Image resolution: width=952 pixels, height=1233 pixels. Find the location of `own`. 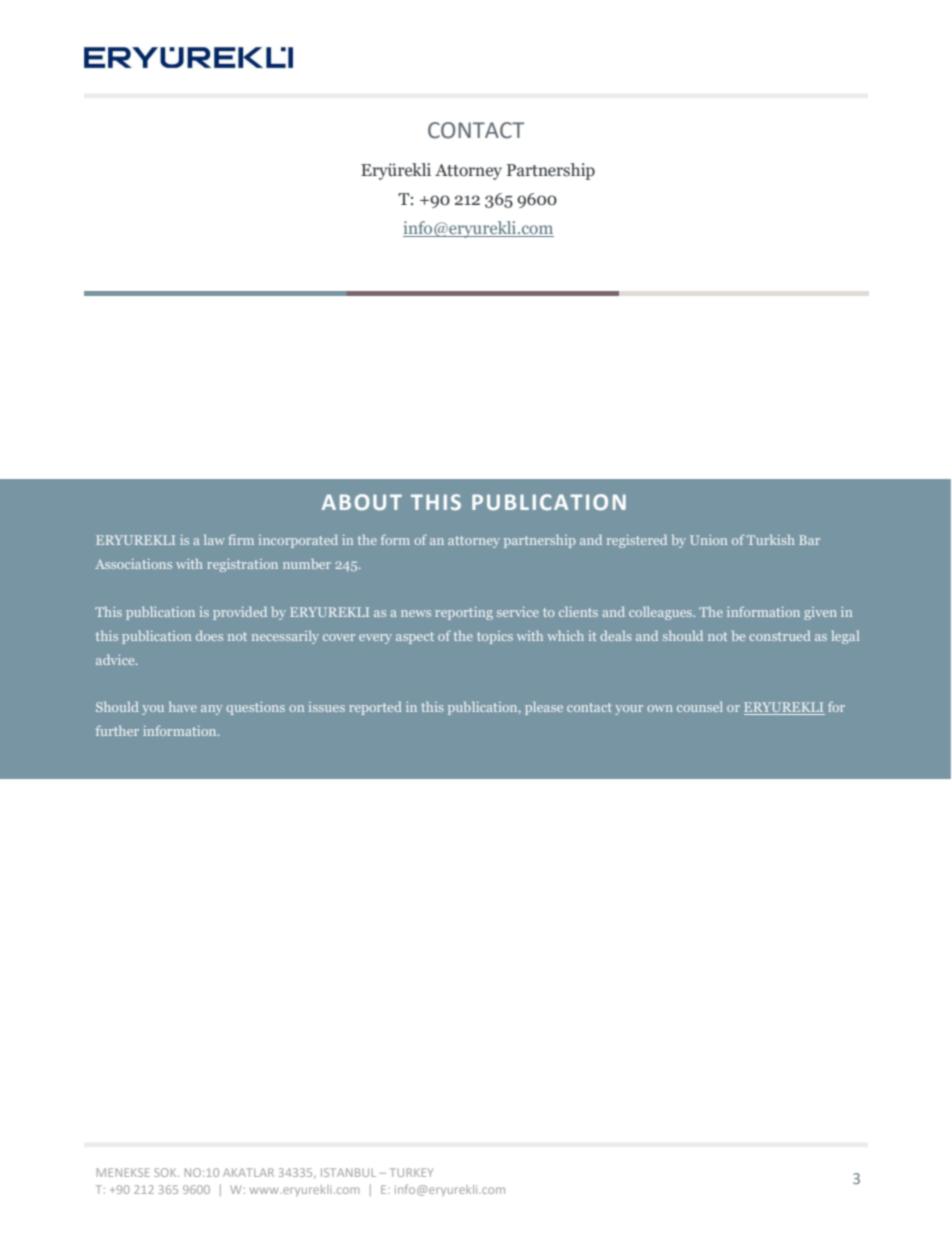

own is located at coordinates (660, 708).
